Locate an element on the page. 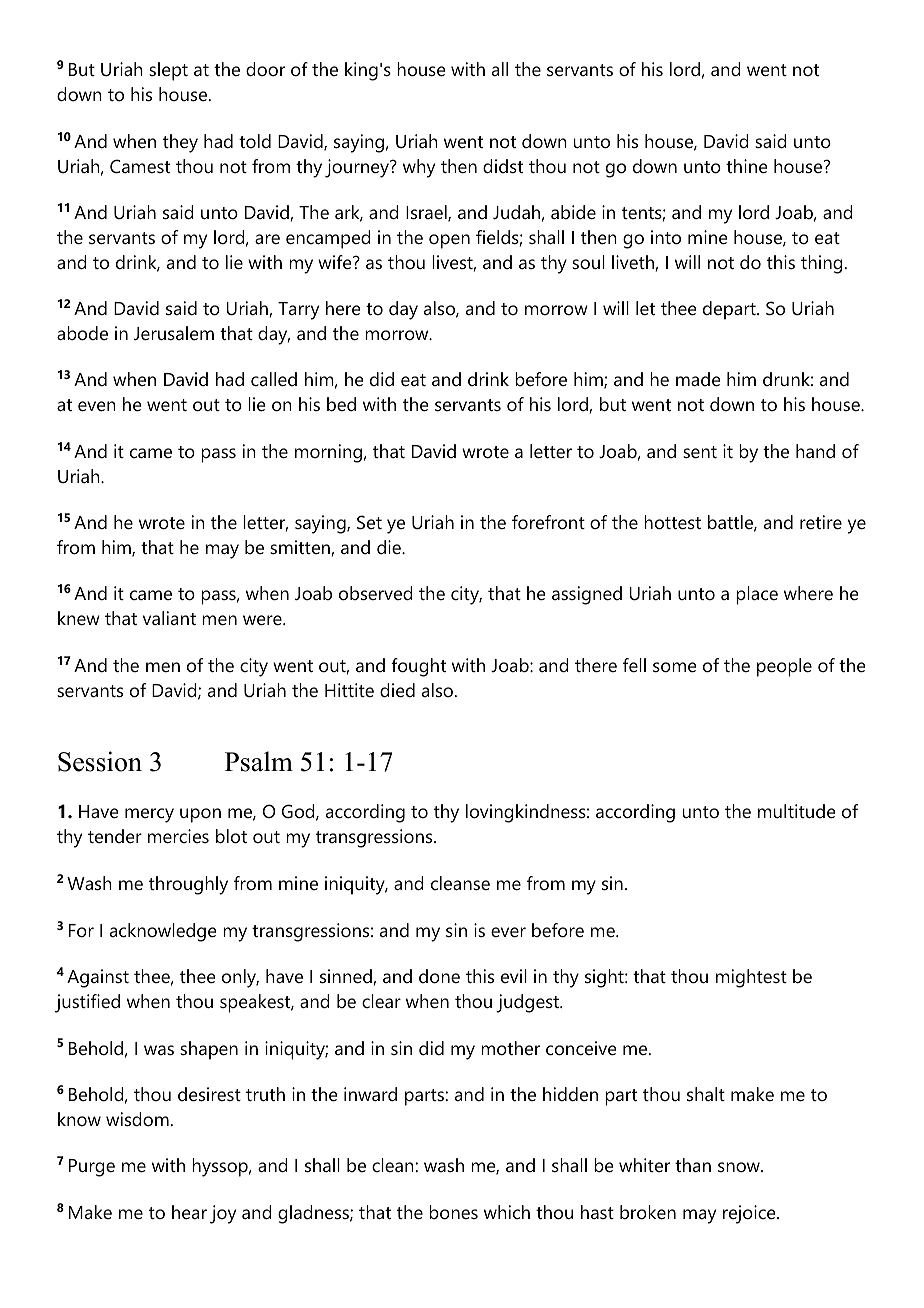 This document has width=924, height=1308. bed is located at coordinates (341, 404).
